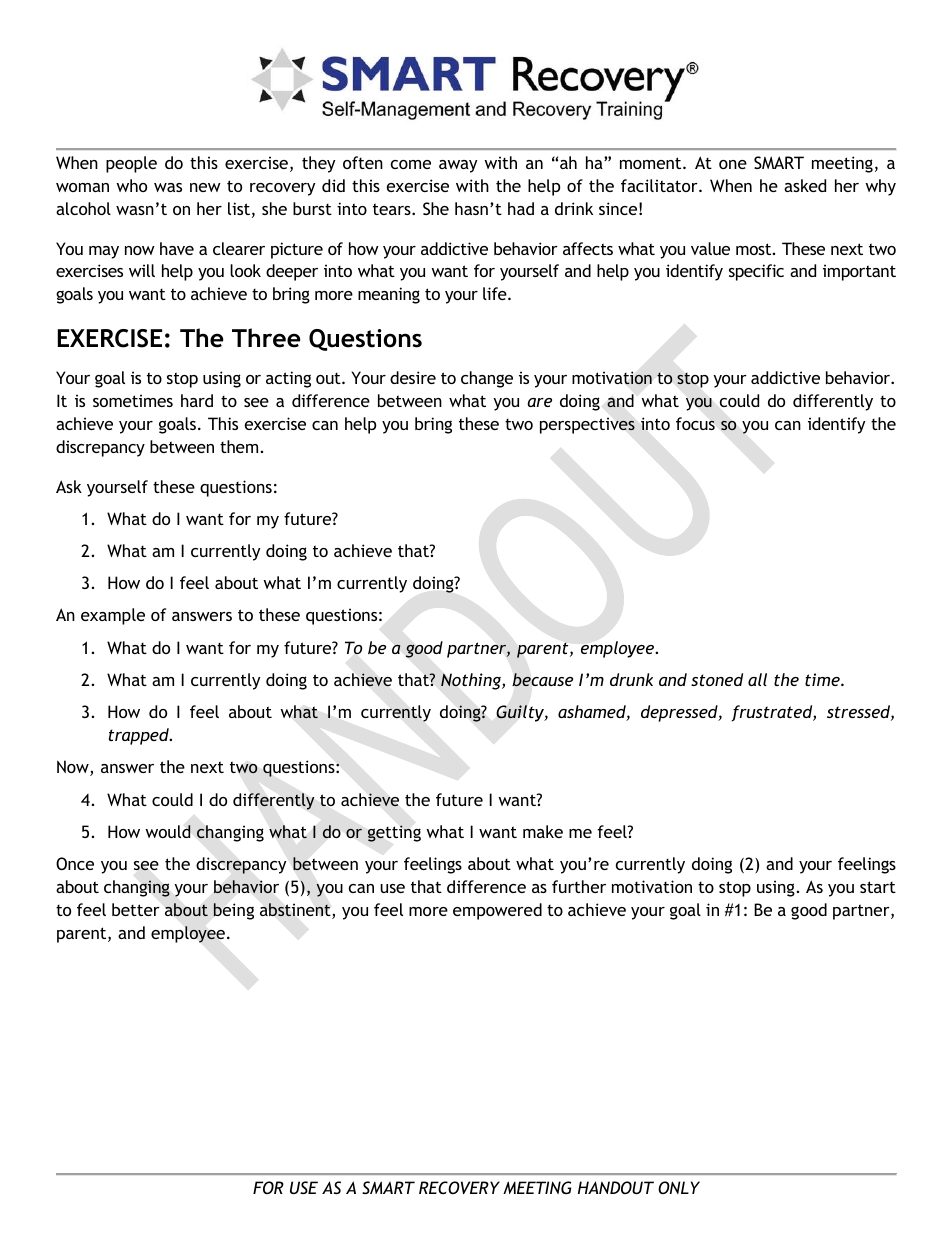 Image resolution: width=952 pixels, height=1233 pixels. What do you see at coordinates (757, 679) in the screenshot?
I see `all` at bounding box center [757, 679].
